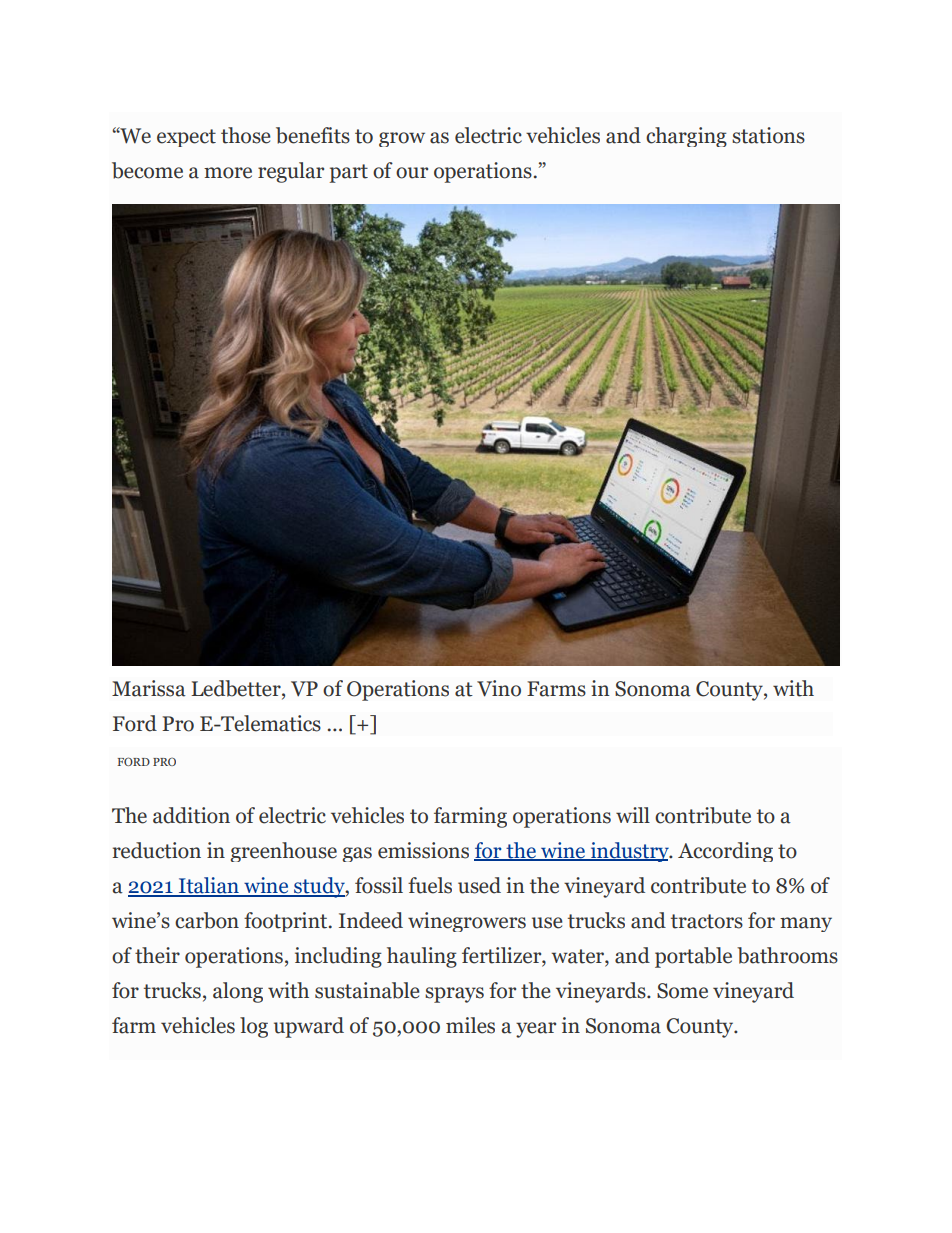 Image resolution: width=952 pixels, height=1233 pixels. What do you see at coordinates (499, 688) in the screenshot?
I see `Vino` at bounding box center [499, 688].
